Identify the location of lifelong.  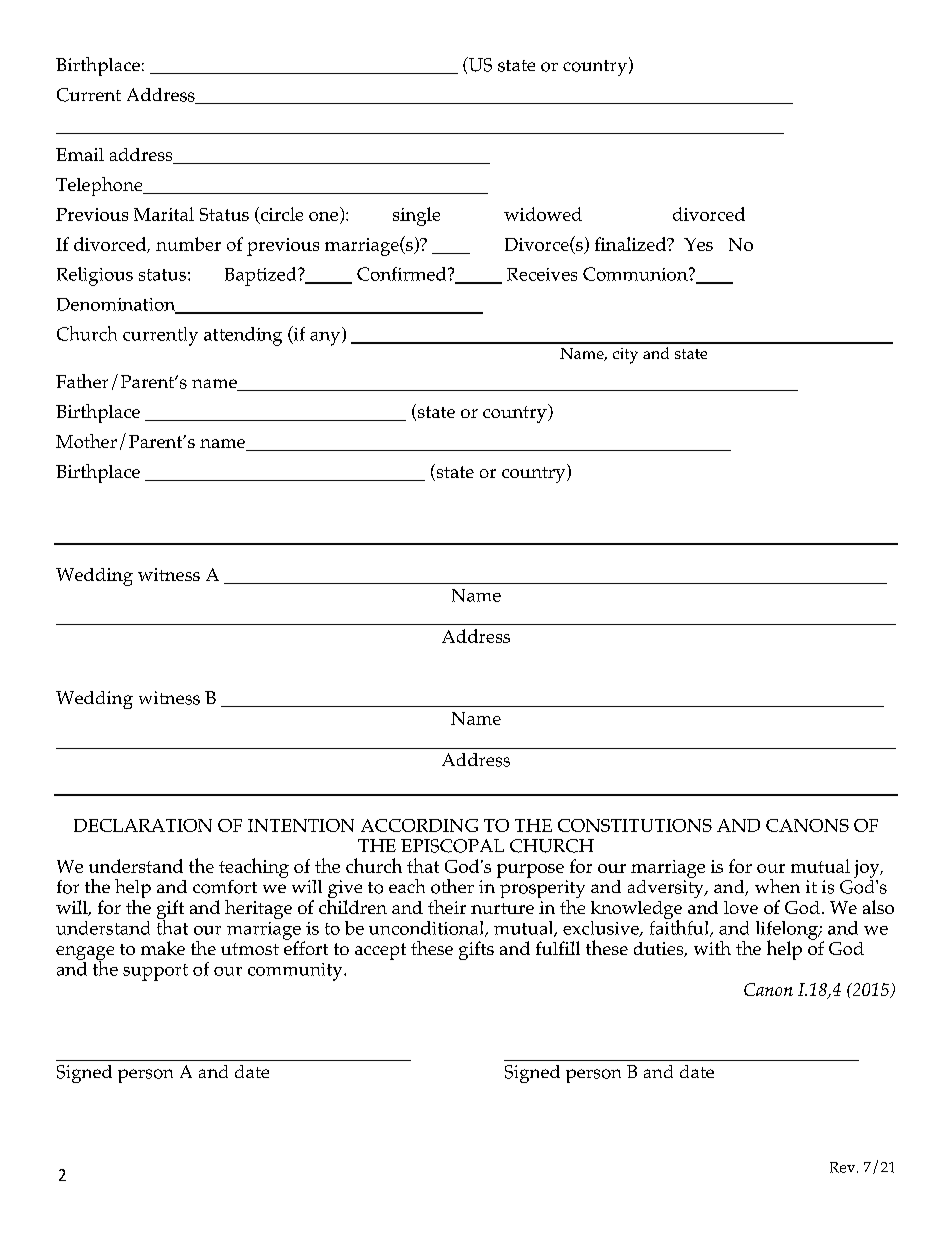
(788, 931).
